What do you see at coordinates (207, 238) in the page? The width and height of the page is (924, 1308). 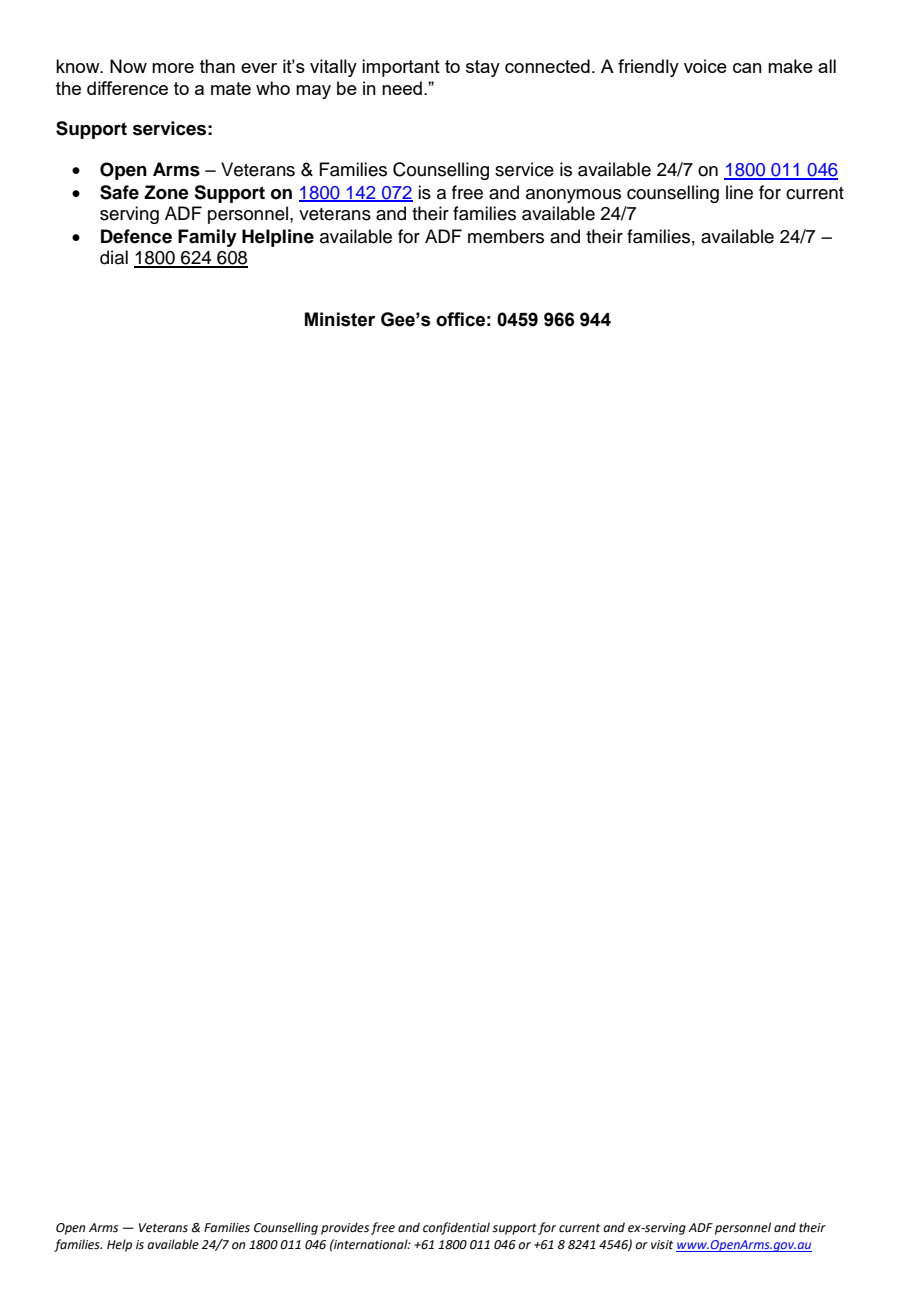 I see `Family` at bounding box center [207, 238].
